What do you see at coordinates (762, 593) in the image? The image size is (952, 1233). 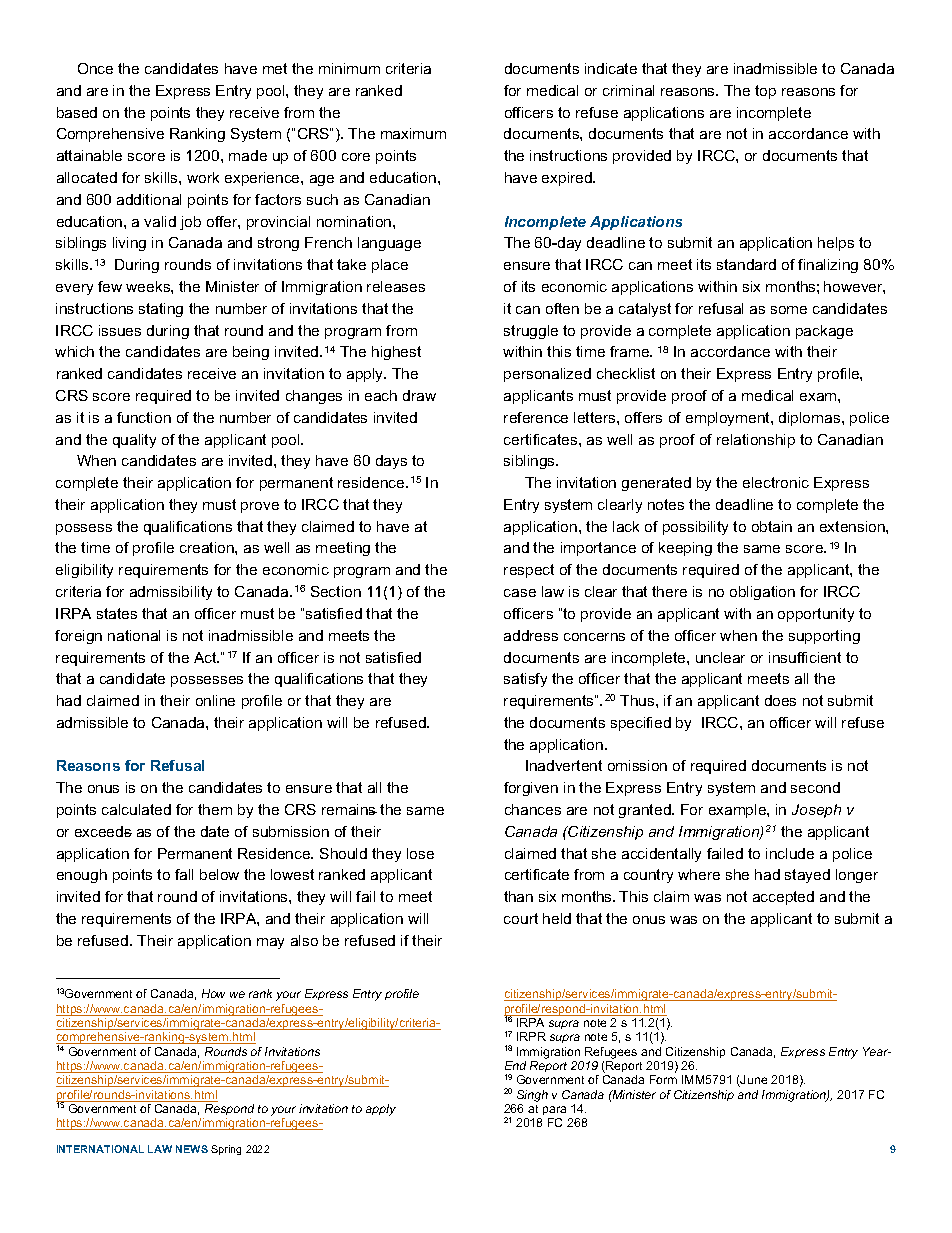 I see `obligation` at bounding box center [762, 593].
